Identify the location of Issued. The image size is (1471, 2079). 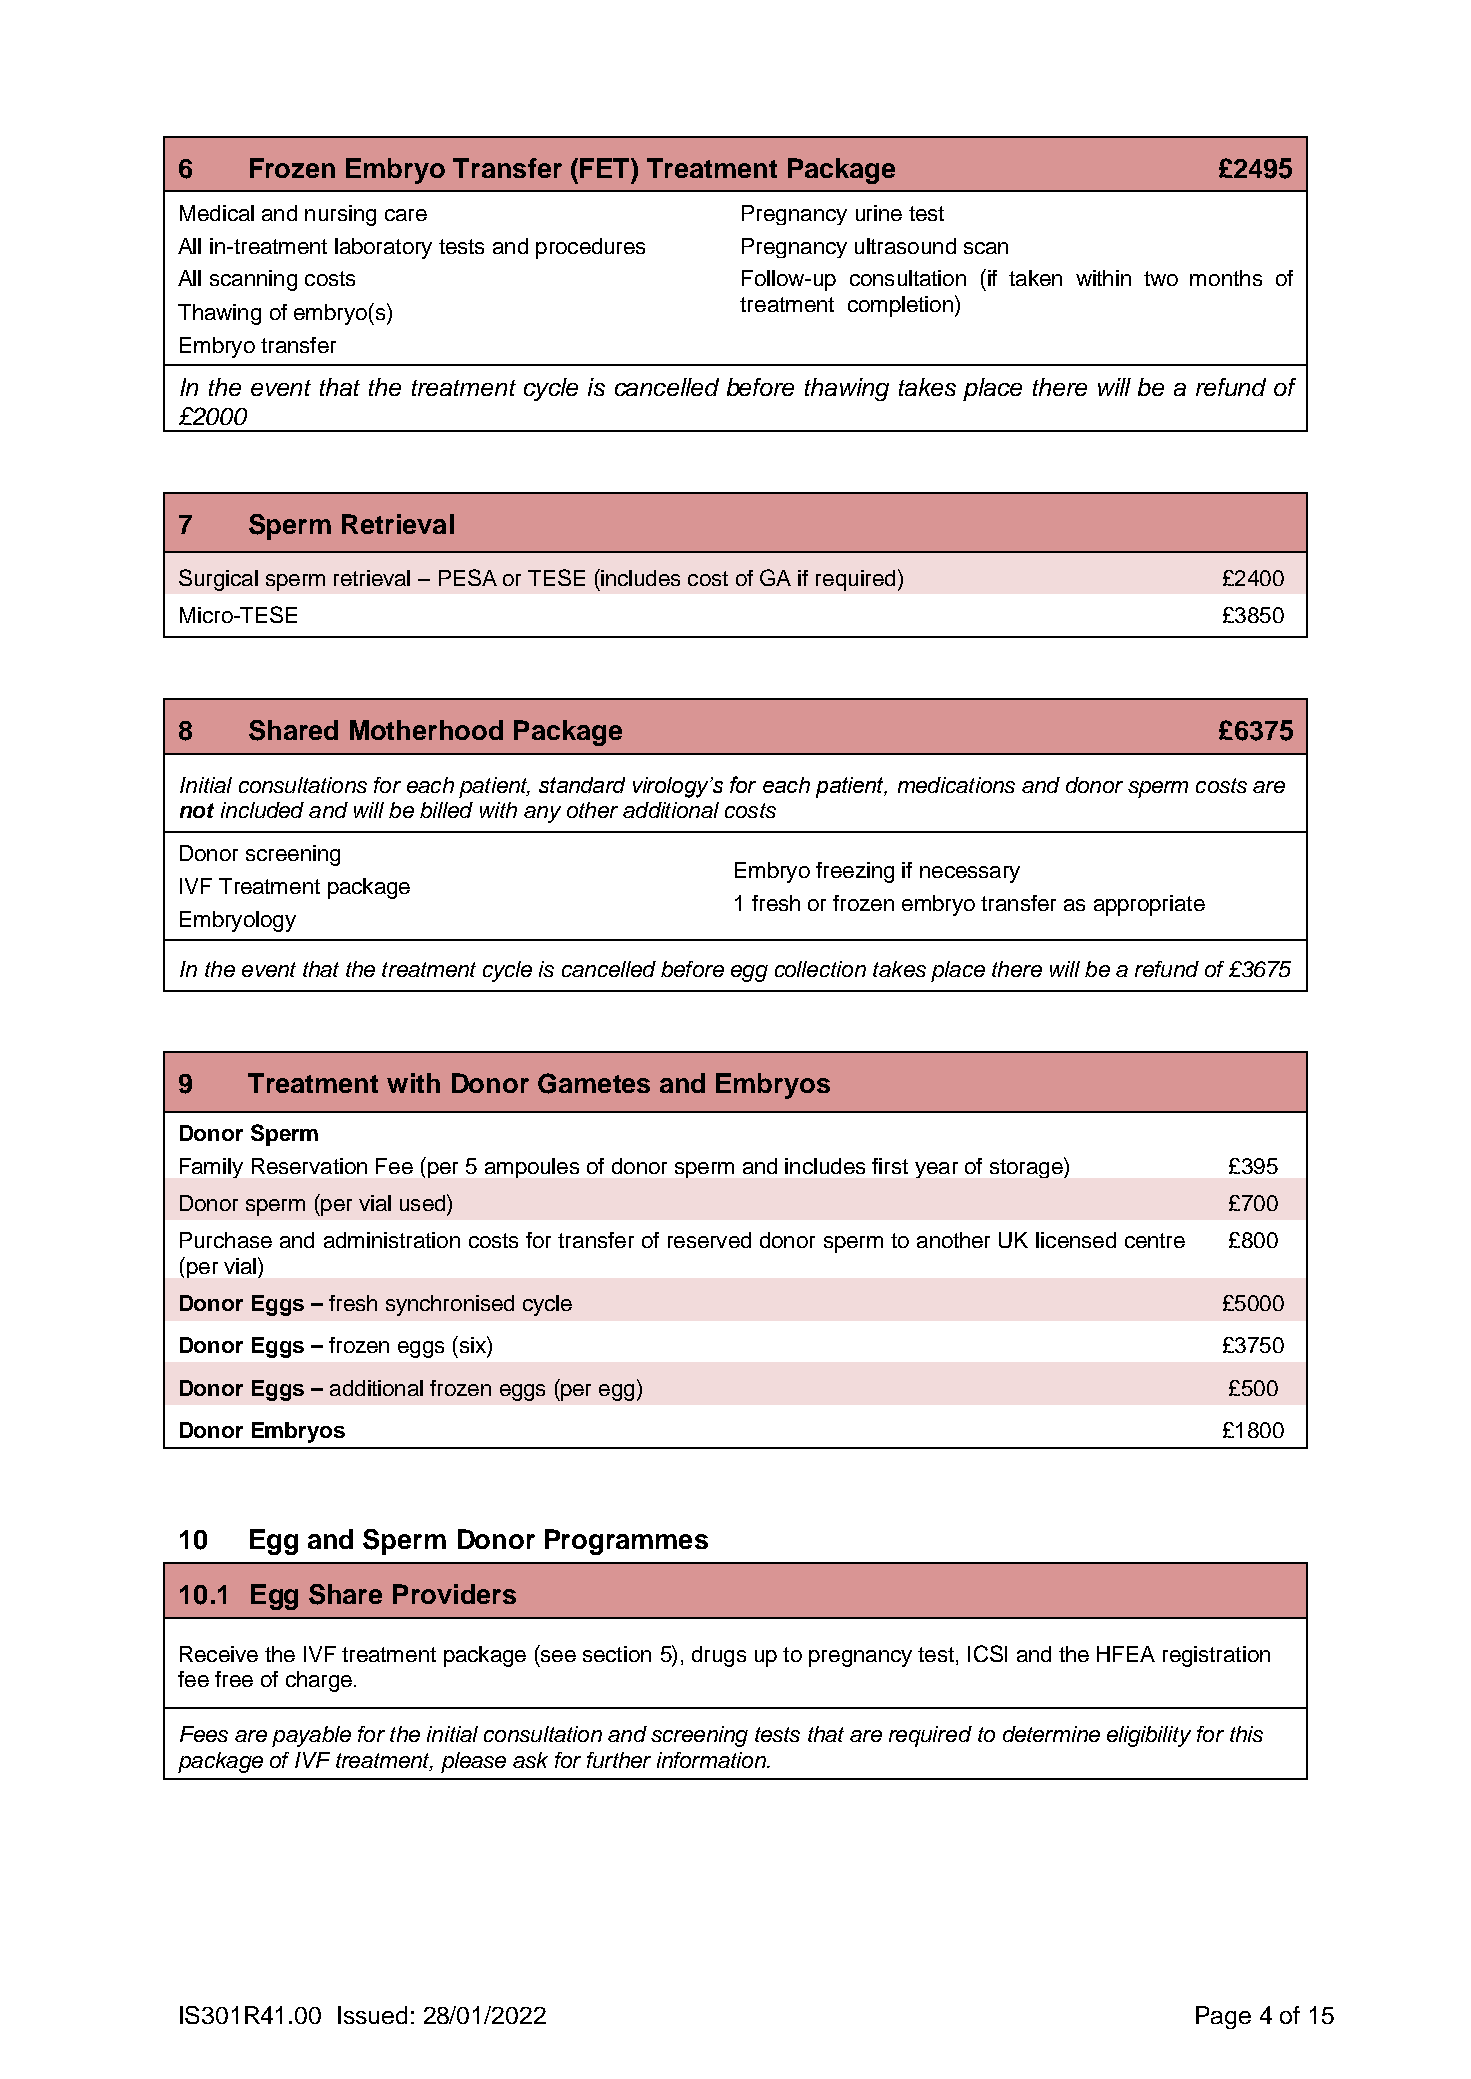
(372, 2015).
